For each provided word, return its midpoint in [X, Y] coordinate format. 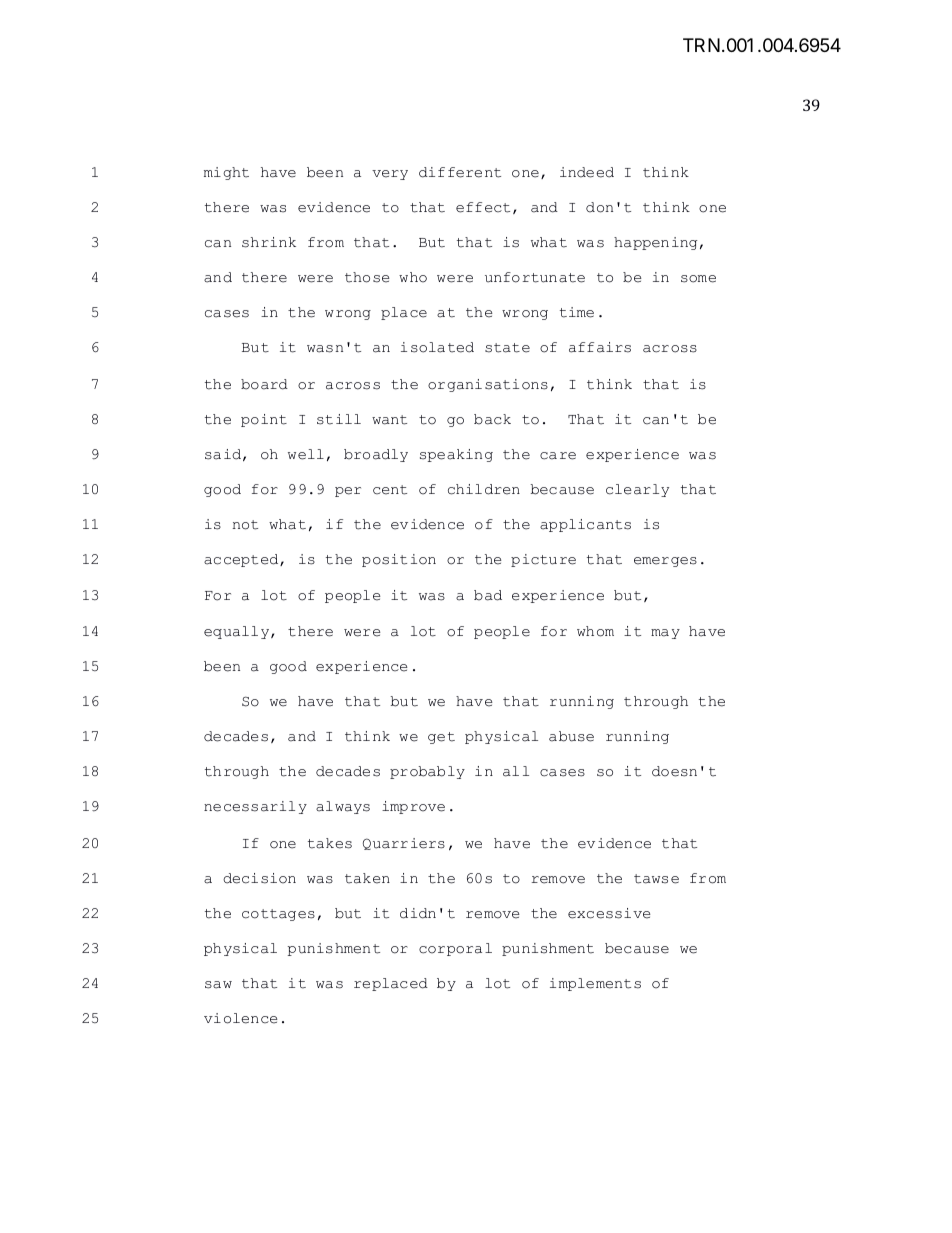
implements [595, 984]
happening [655, 243]
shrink [269, 242]
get [441, 738]
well [306, 454]
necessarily [255, 807]
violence [241, 1018]
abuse [571, 736]
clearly [637, 490]
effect [483, 207]
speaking [456, 455]
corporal [455, 949]
